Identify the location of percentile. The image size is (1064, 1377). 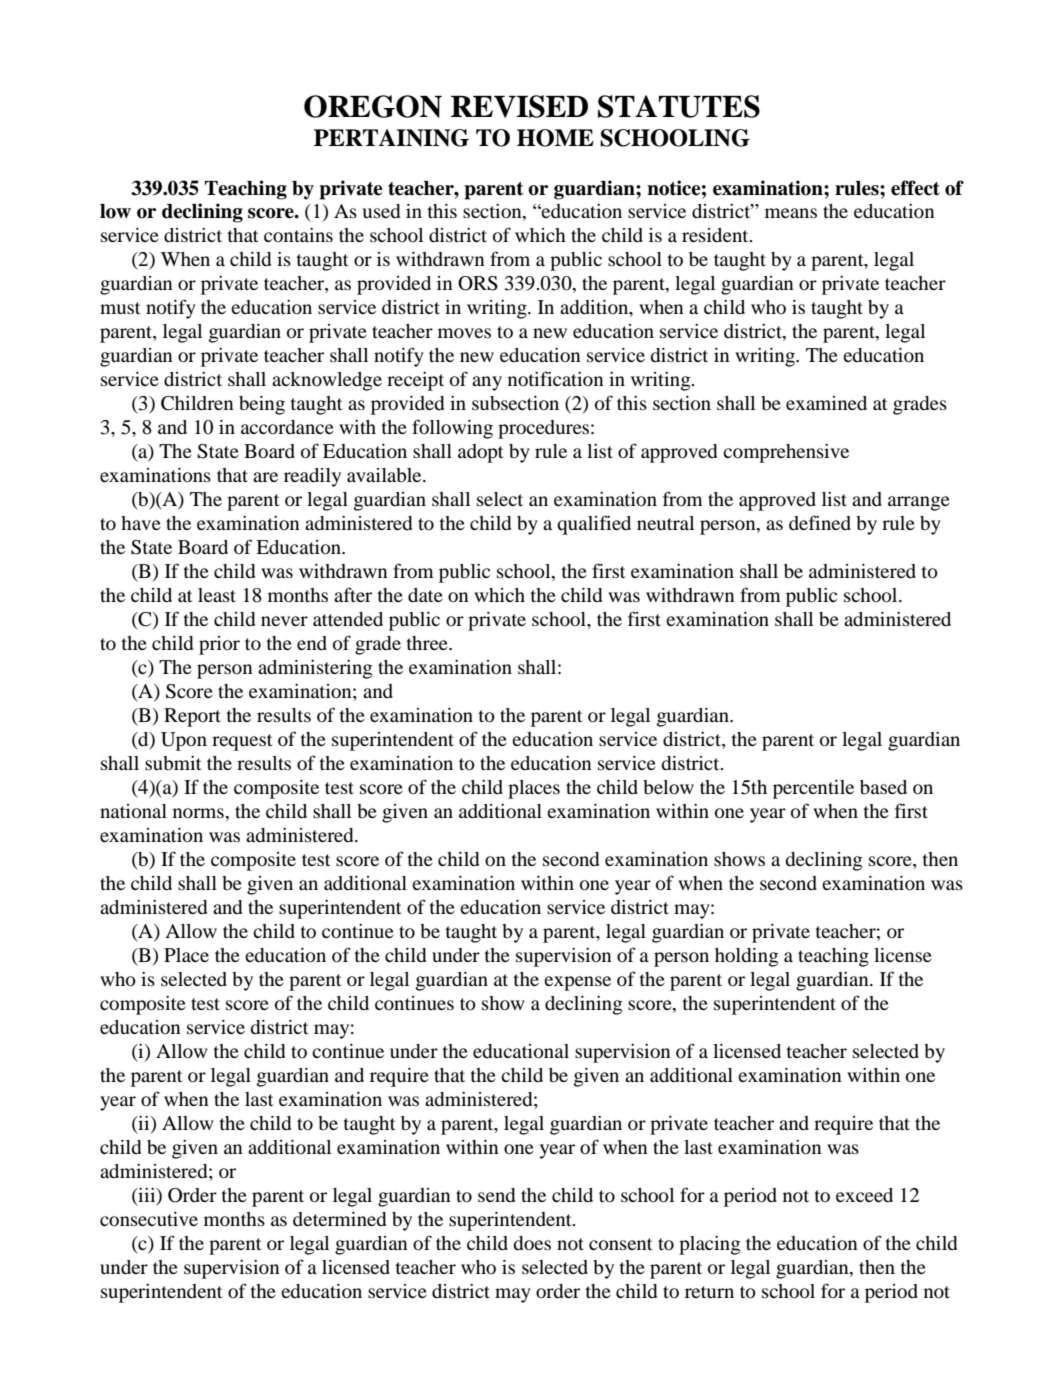
(813, 789).
